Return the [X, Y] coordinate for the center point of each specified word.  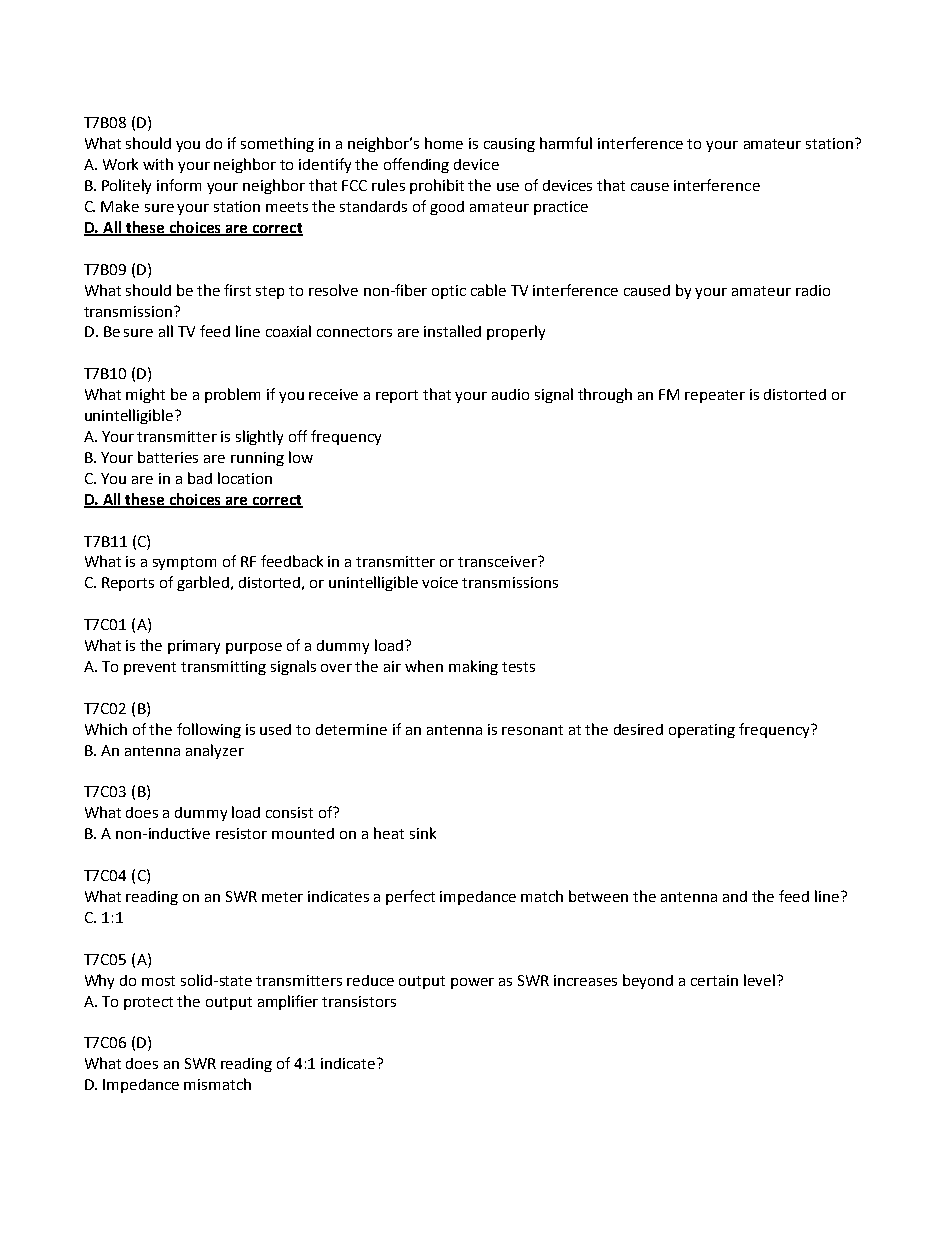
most [158, 981]
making [473, 667]
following [209, 730]
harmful [566, 143]
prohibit [437, 186]
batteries [168, 457]
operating [702, 731]
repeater [715, 396]
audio [510, 394]
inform [179, 185]
